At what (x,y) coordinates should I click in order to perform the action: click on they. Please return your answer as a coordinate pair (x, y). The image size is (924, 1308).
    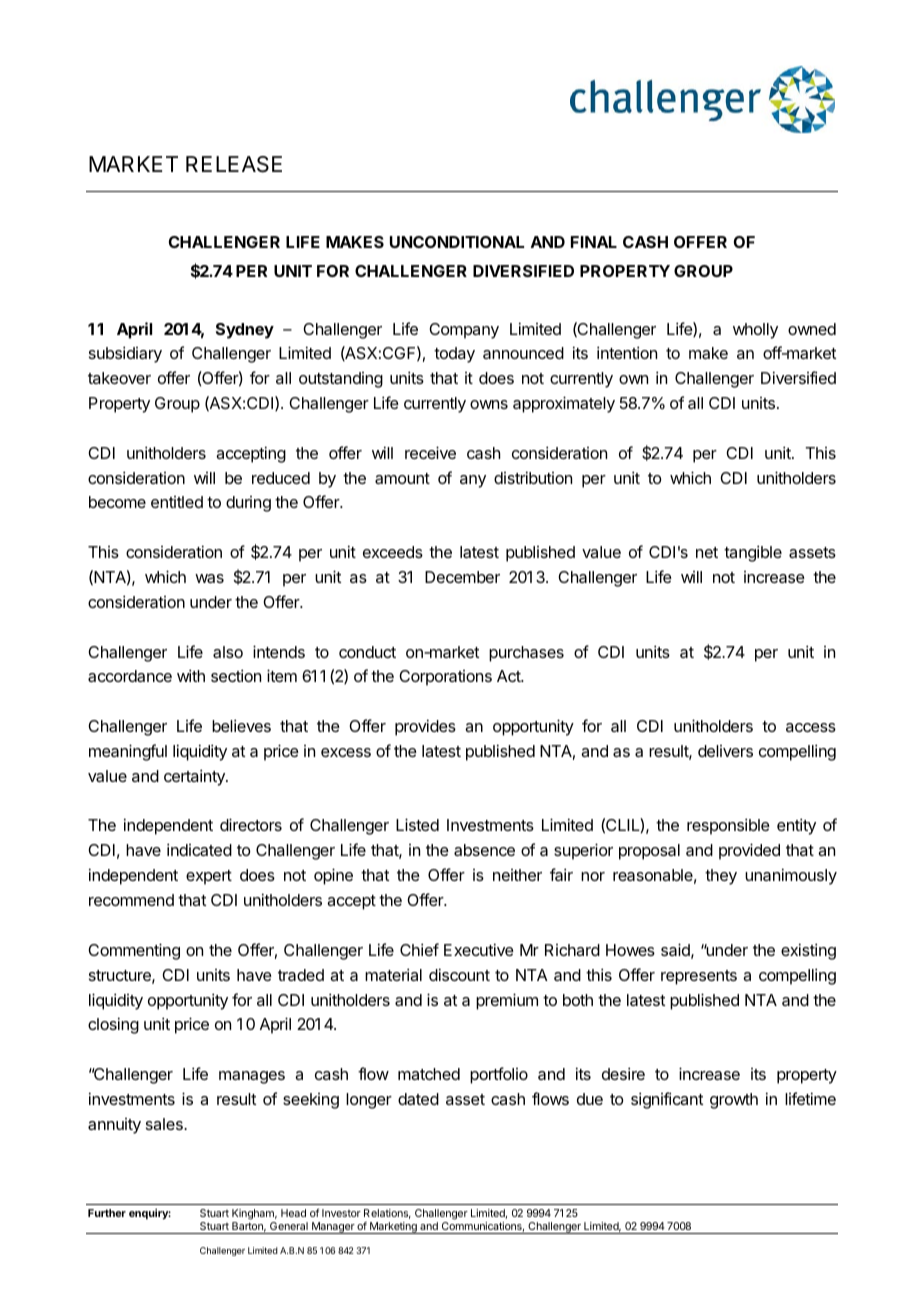
    Looking at the image, I should click on (721, 877).
